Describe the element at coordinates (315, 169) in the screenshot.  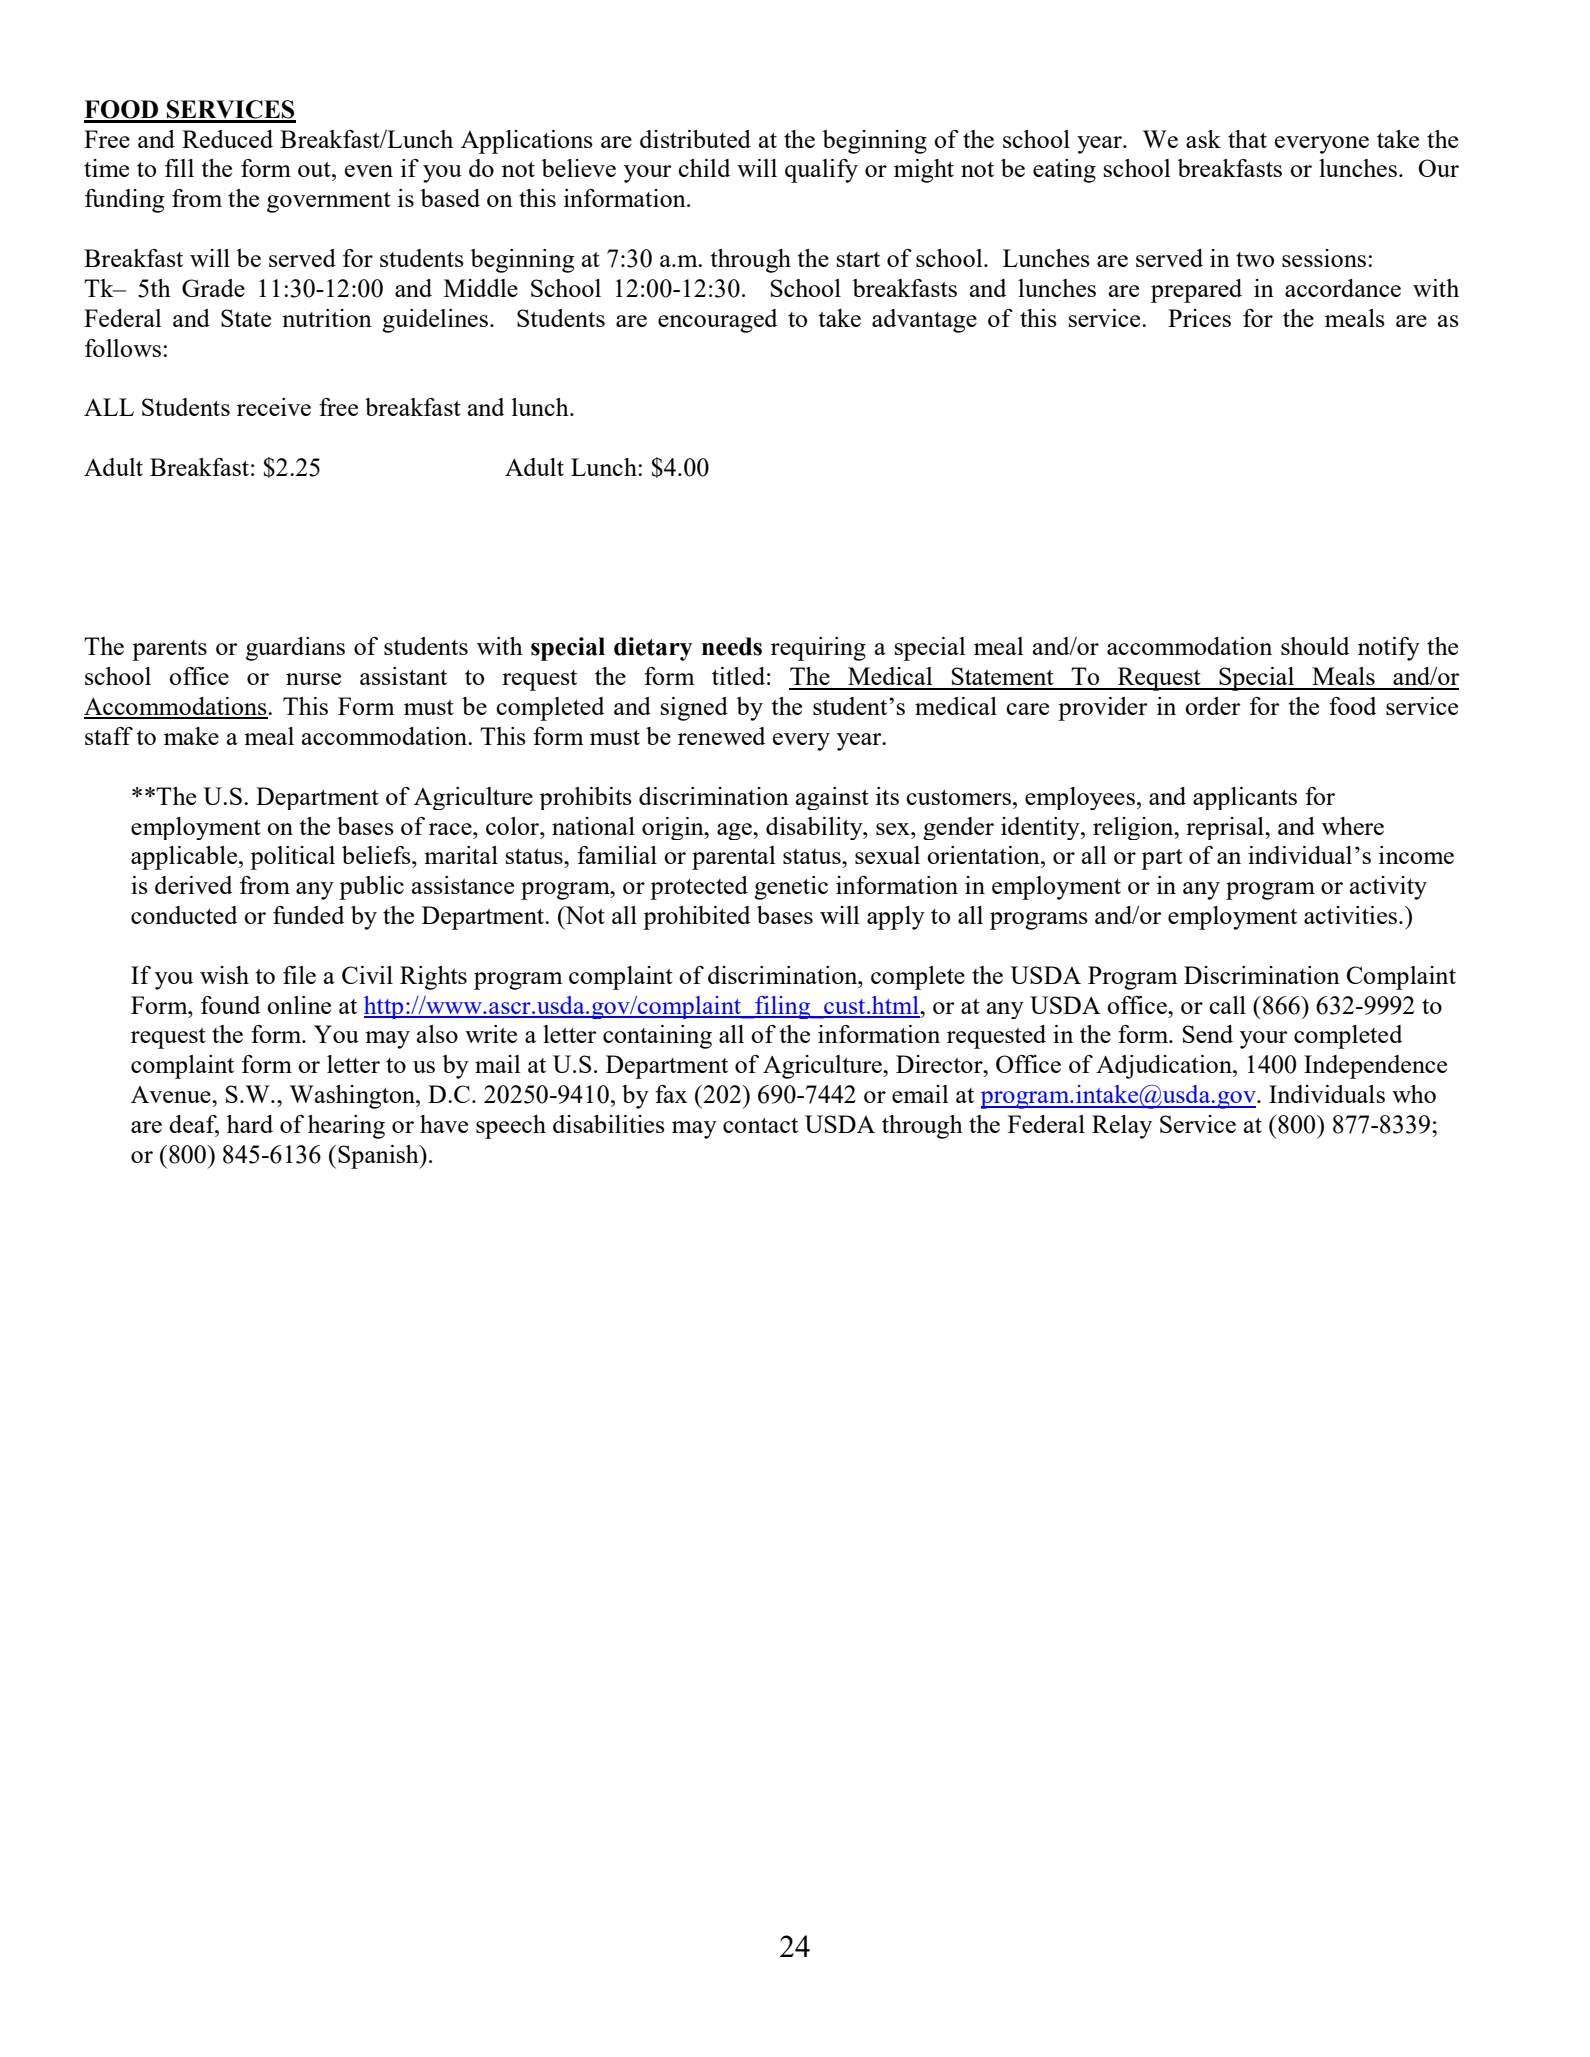
I see `out` at that location.
